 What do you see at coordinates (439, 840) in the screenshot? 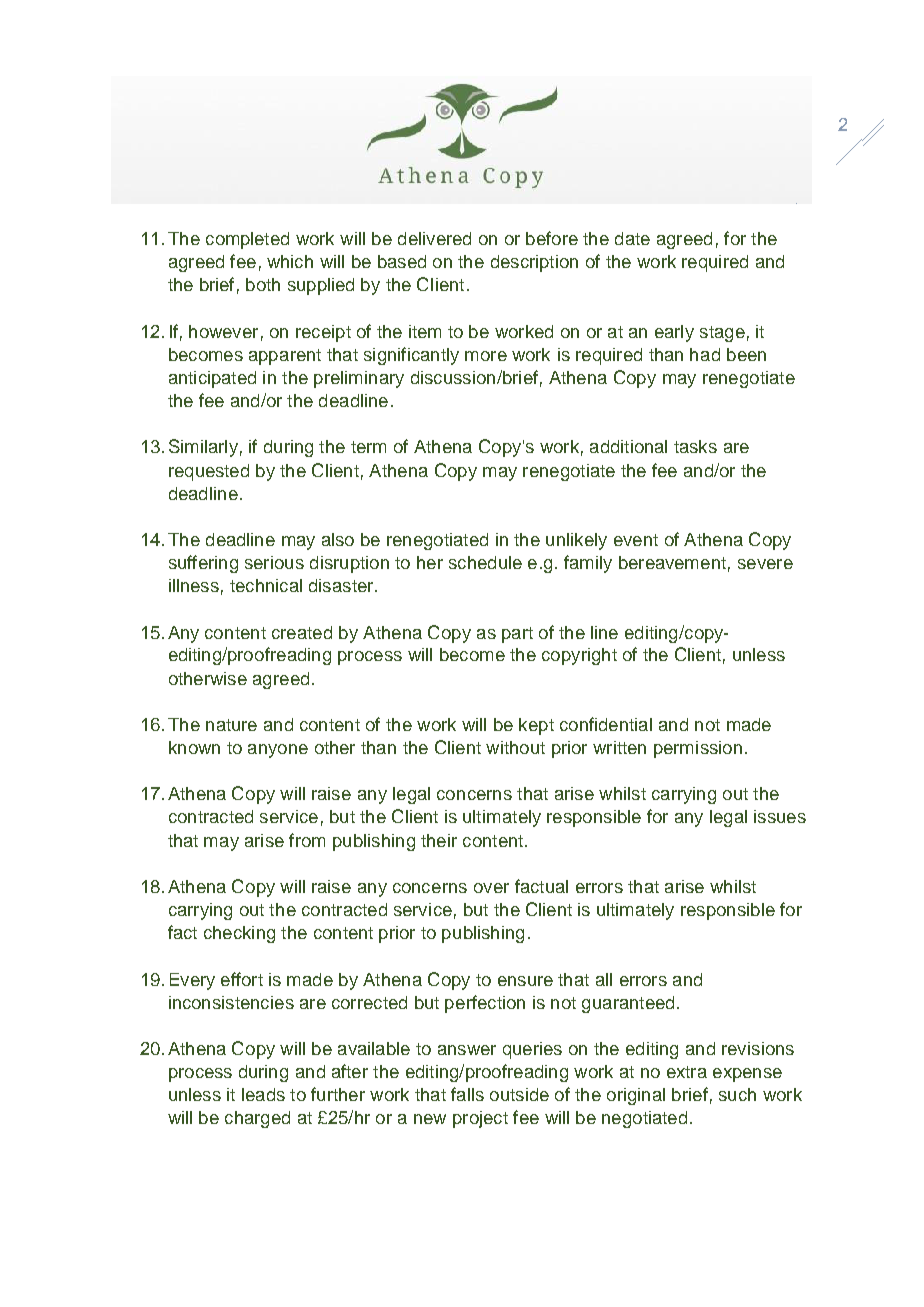
I see `their` at bounding box center [439, 840].
